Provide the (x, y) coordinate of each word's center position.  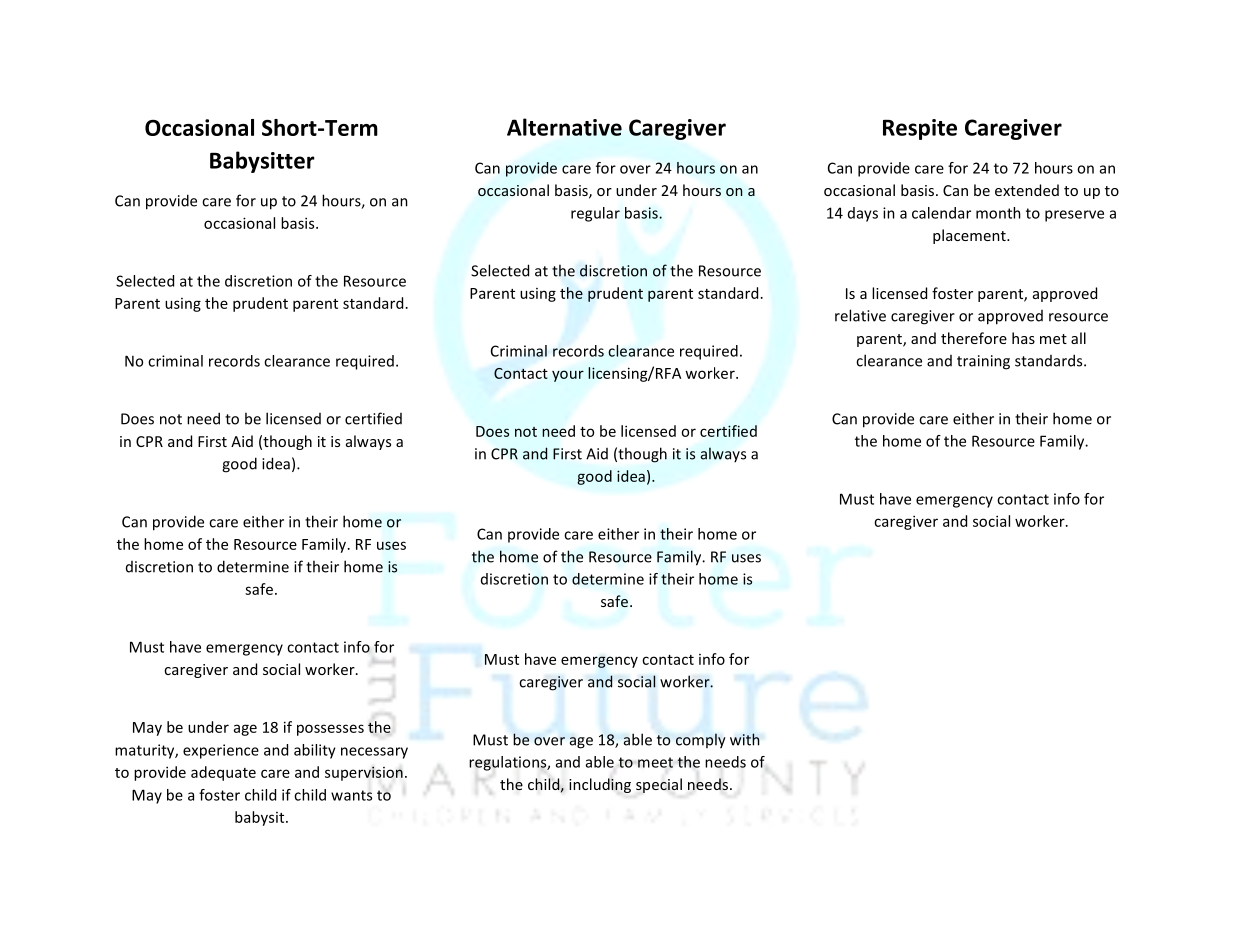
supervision (364, 773)
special (659, 785)
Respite (920, 129)
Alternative (564, 127)
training (983, 362)
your (568, 376)
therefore (974, 338)
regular (595, 214)
